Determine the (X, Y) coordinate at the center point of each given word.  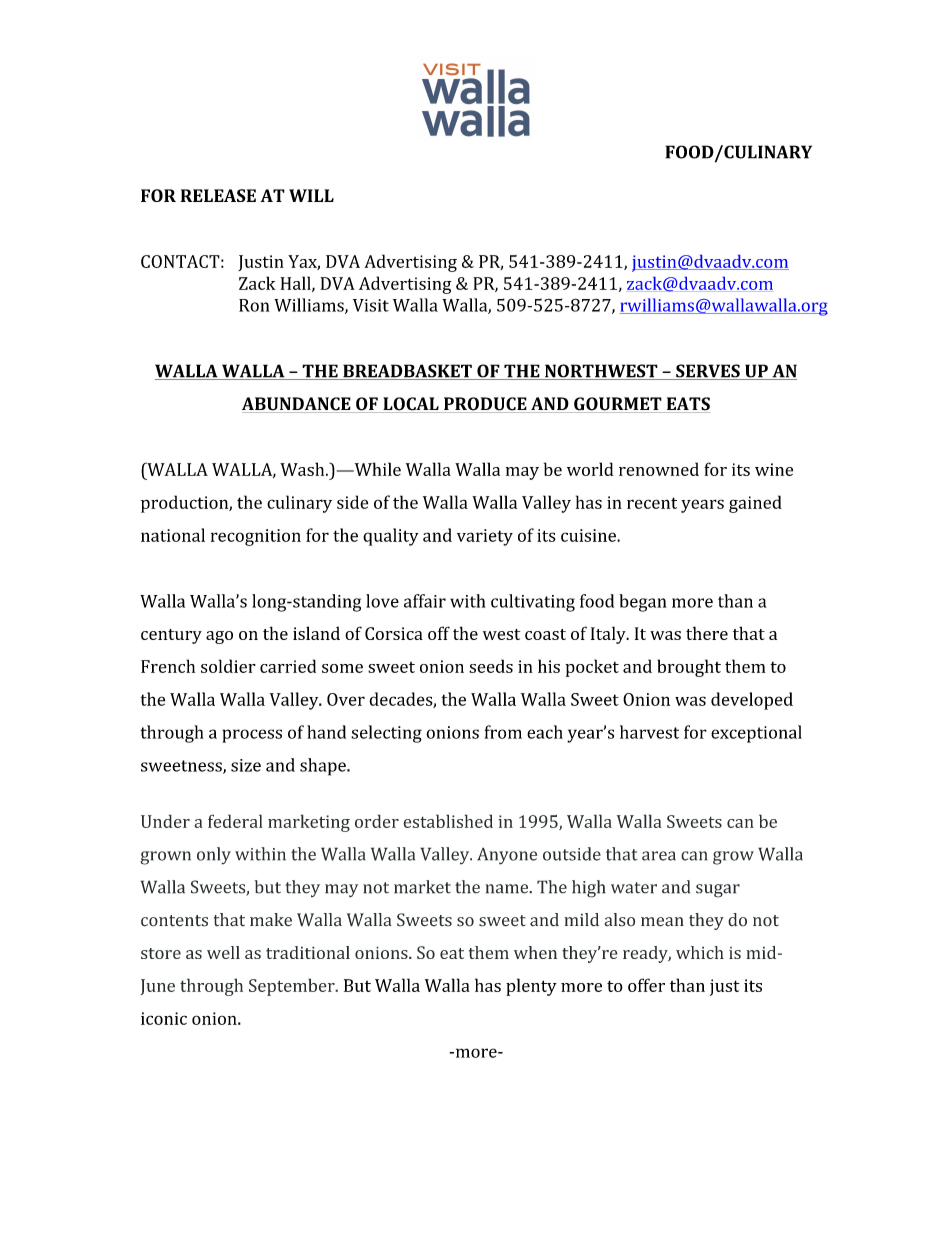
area (659, 856)
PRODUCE (485, 405)
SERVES (708, 372)
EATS (687, 405)
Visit (371, 305)
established (448, 821)
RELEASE (218, 195)
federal (235, 821)
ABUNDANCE (297, 405)
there (707, 633)
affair (425, 601)
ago (219, 637)
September (293, 987)
